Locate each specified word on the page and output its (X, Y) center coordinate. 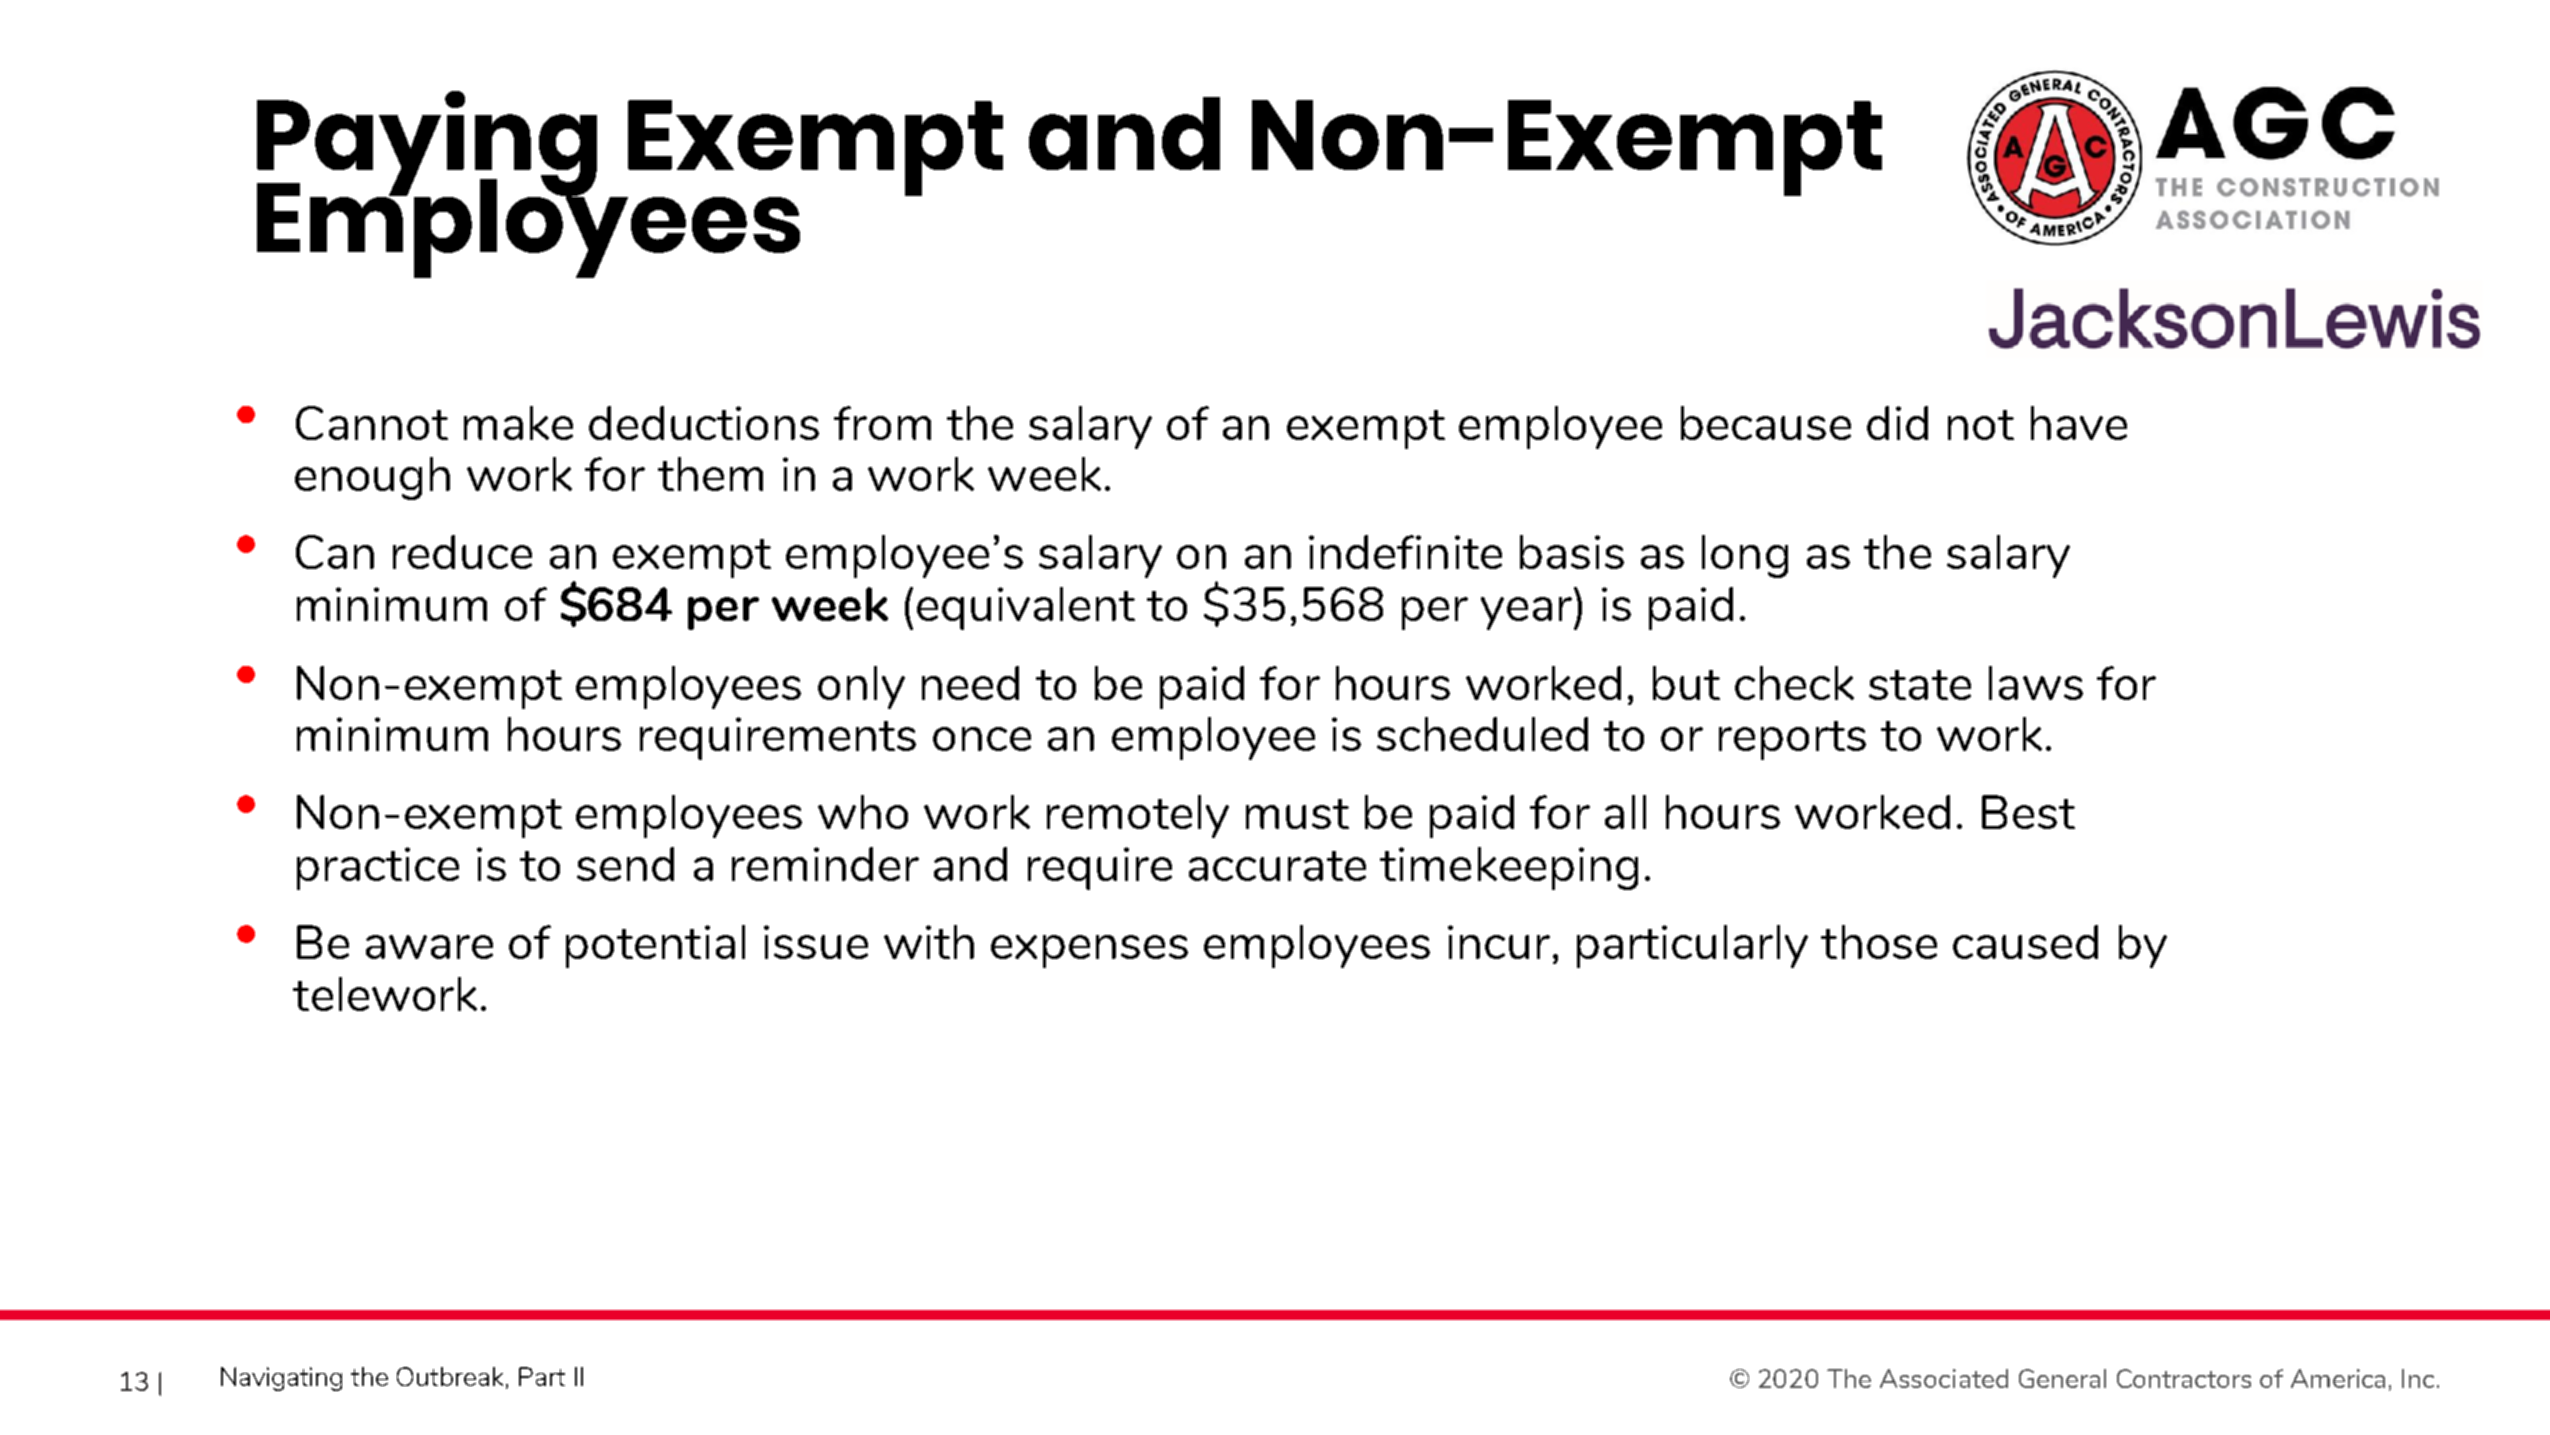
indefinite (1405, 552)
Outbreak (452, 1377)
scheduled (1482, 734)
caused (2025, 942)
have (2079, 423)
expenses (1089, 951)
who (863, 812)
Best (2028, 812)
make (518, 423)
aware (429, 947)
